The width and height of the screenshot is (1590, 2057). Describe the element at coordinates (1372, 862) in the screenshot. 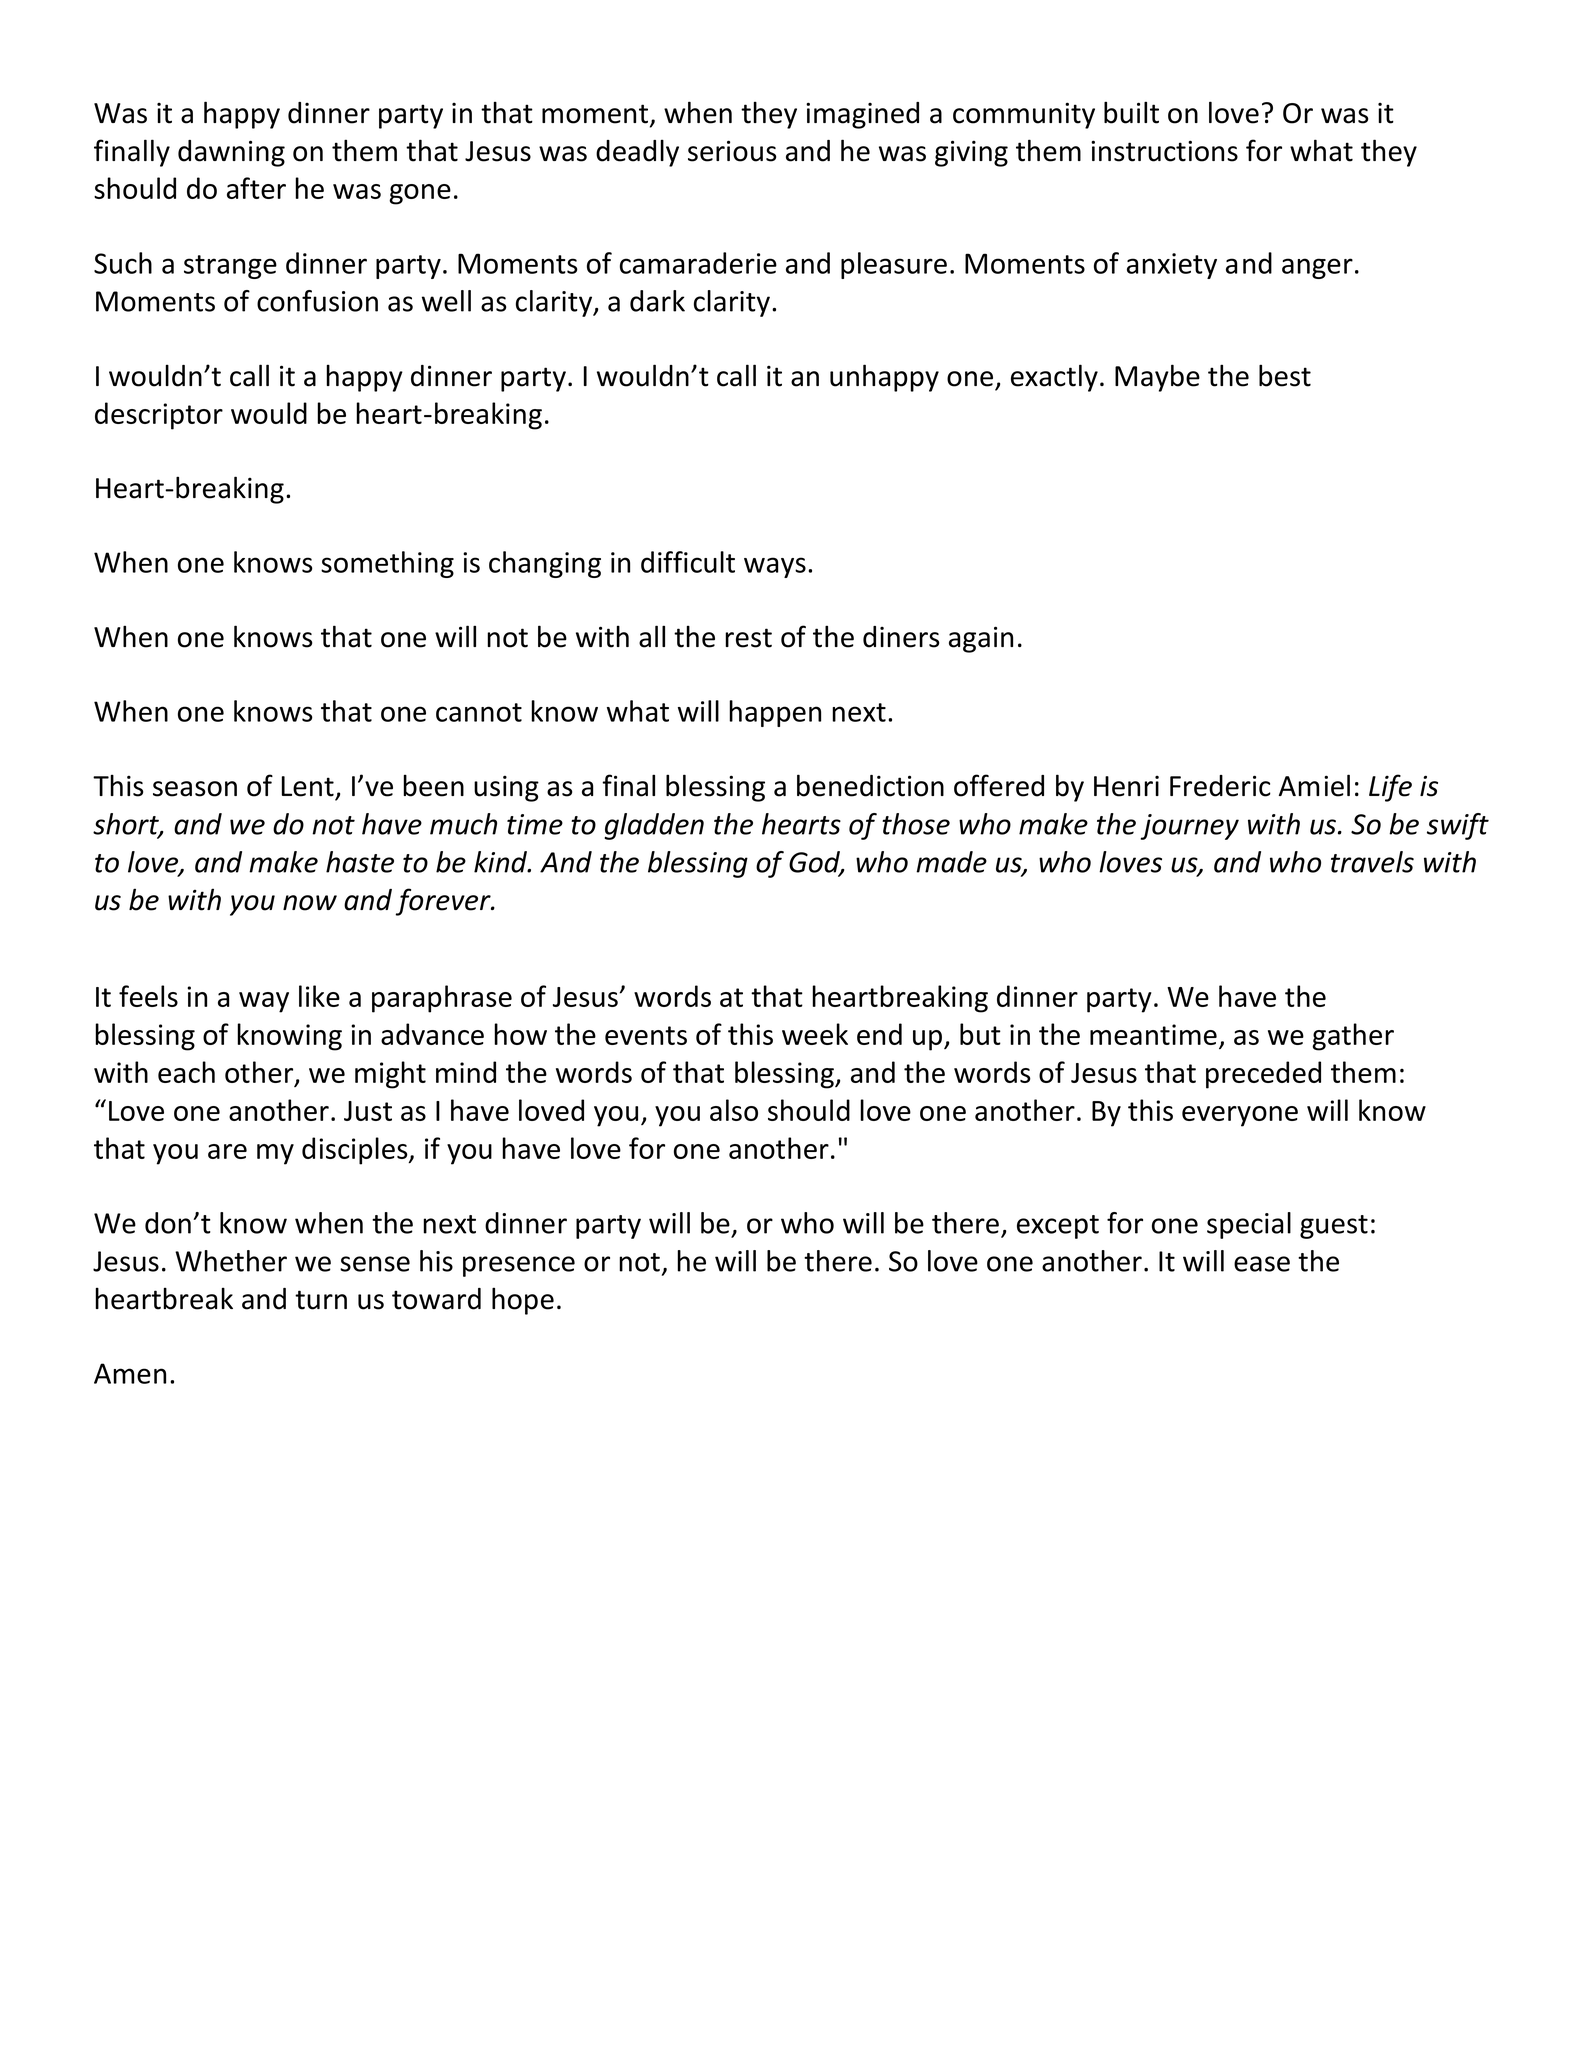

I see `travels` at that location.
